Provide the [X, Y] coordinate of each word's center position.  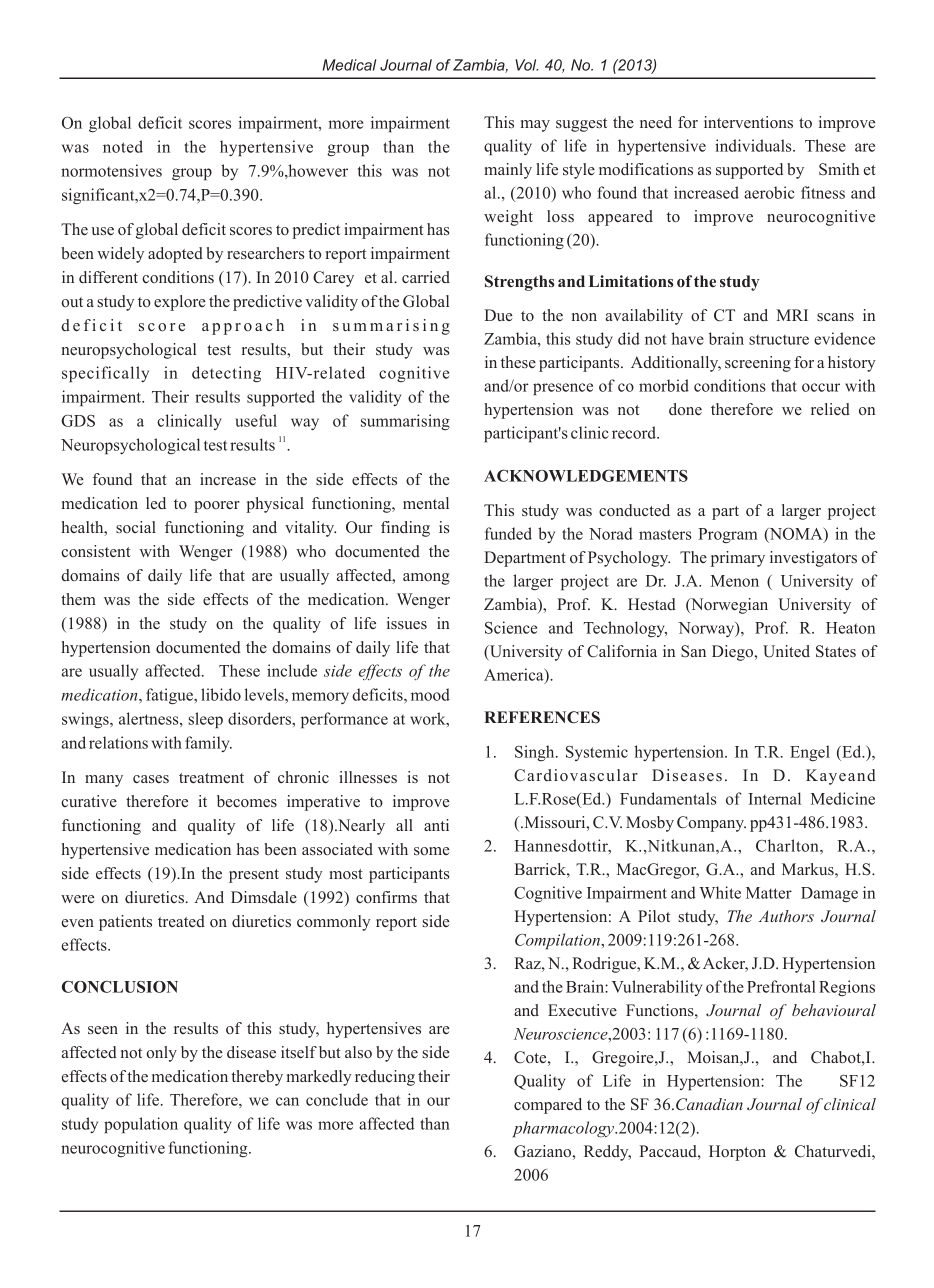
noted [123, 146]
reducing [385, 1078]
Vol [527, 65]
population [141, 1125]
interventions [748, 122]
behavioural [834, 1010]
